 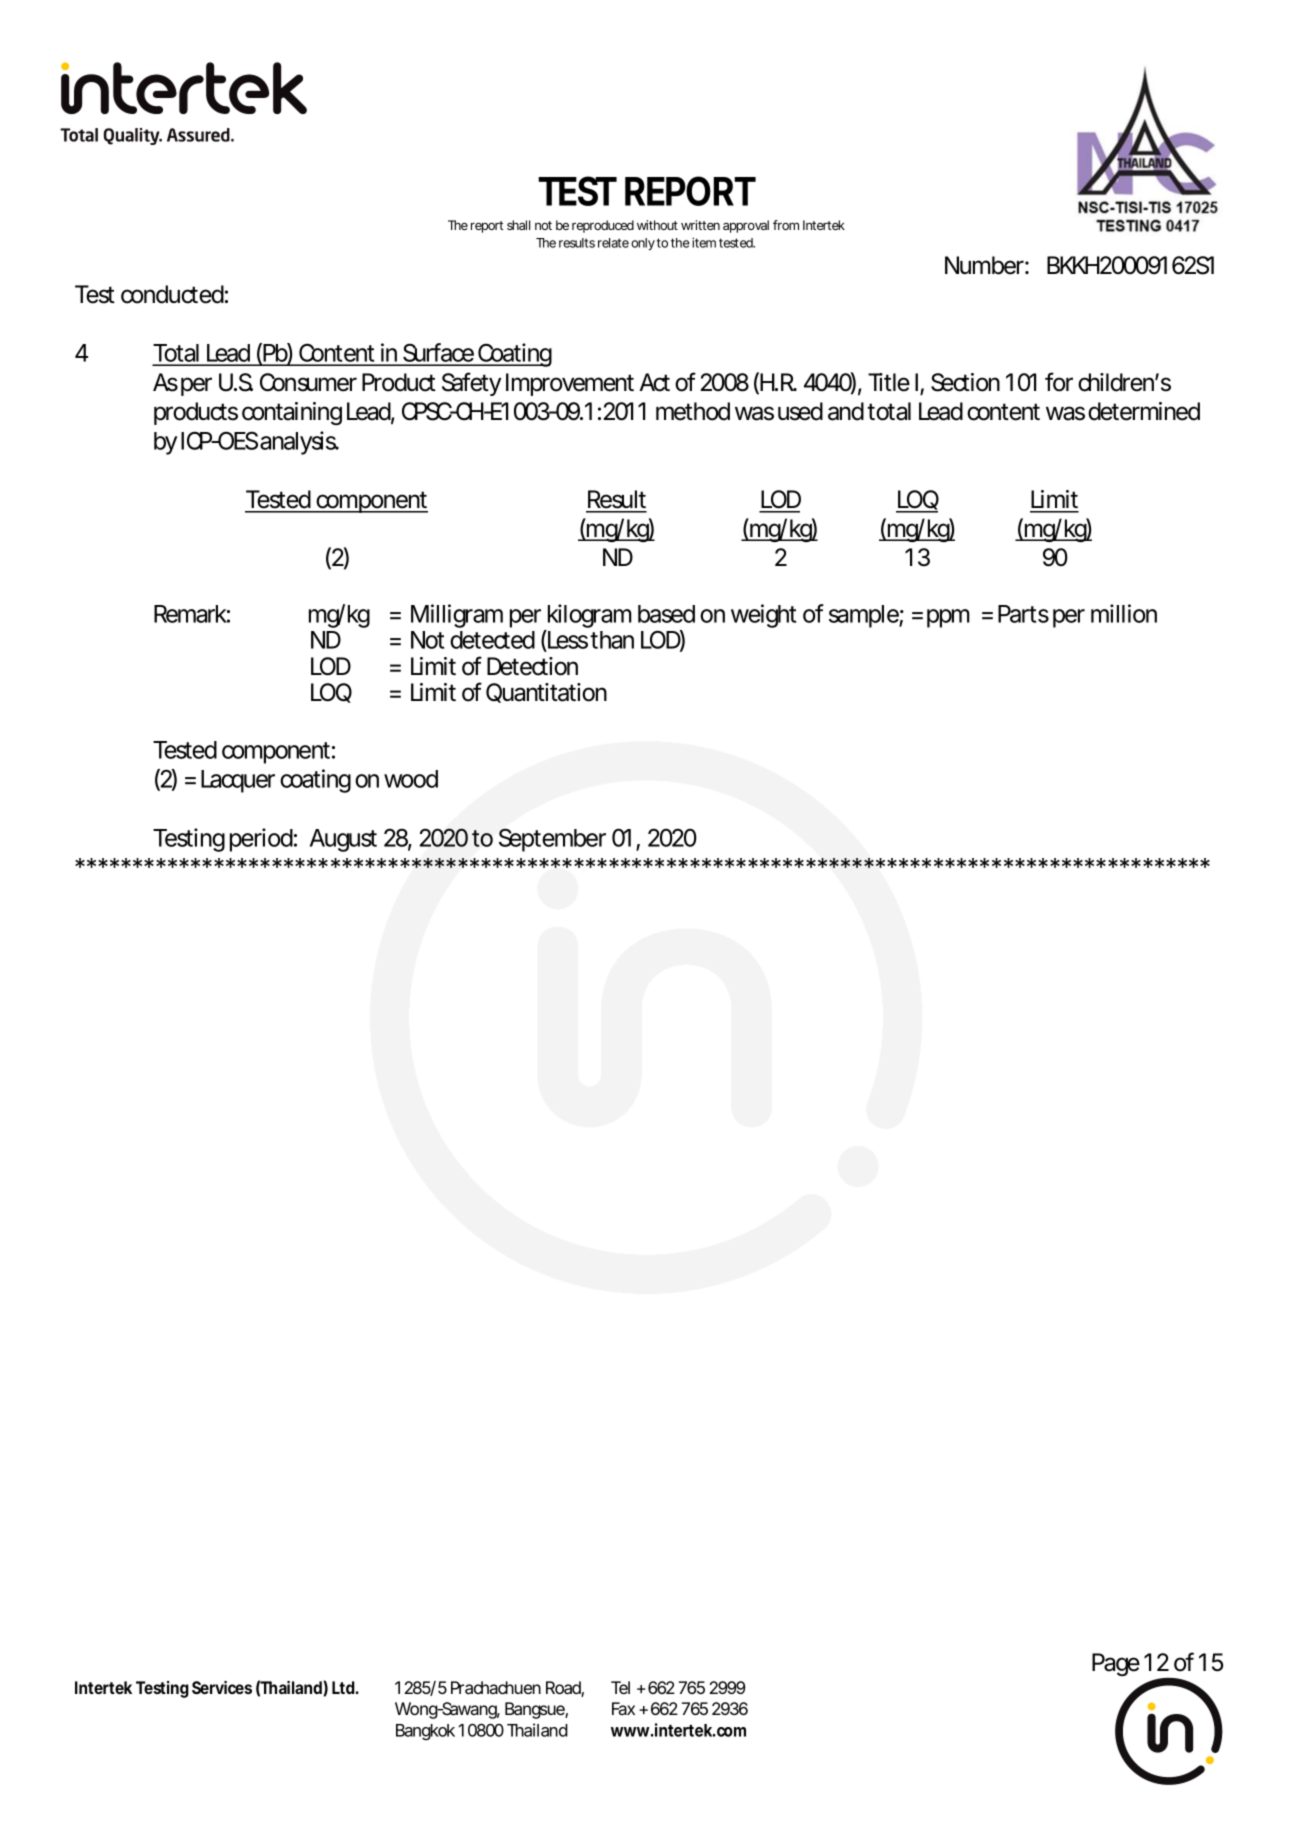 I want to click on Page, so click(x=1116, y=1664).
